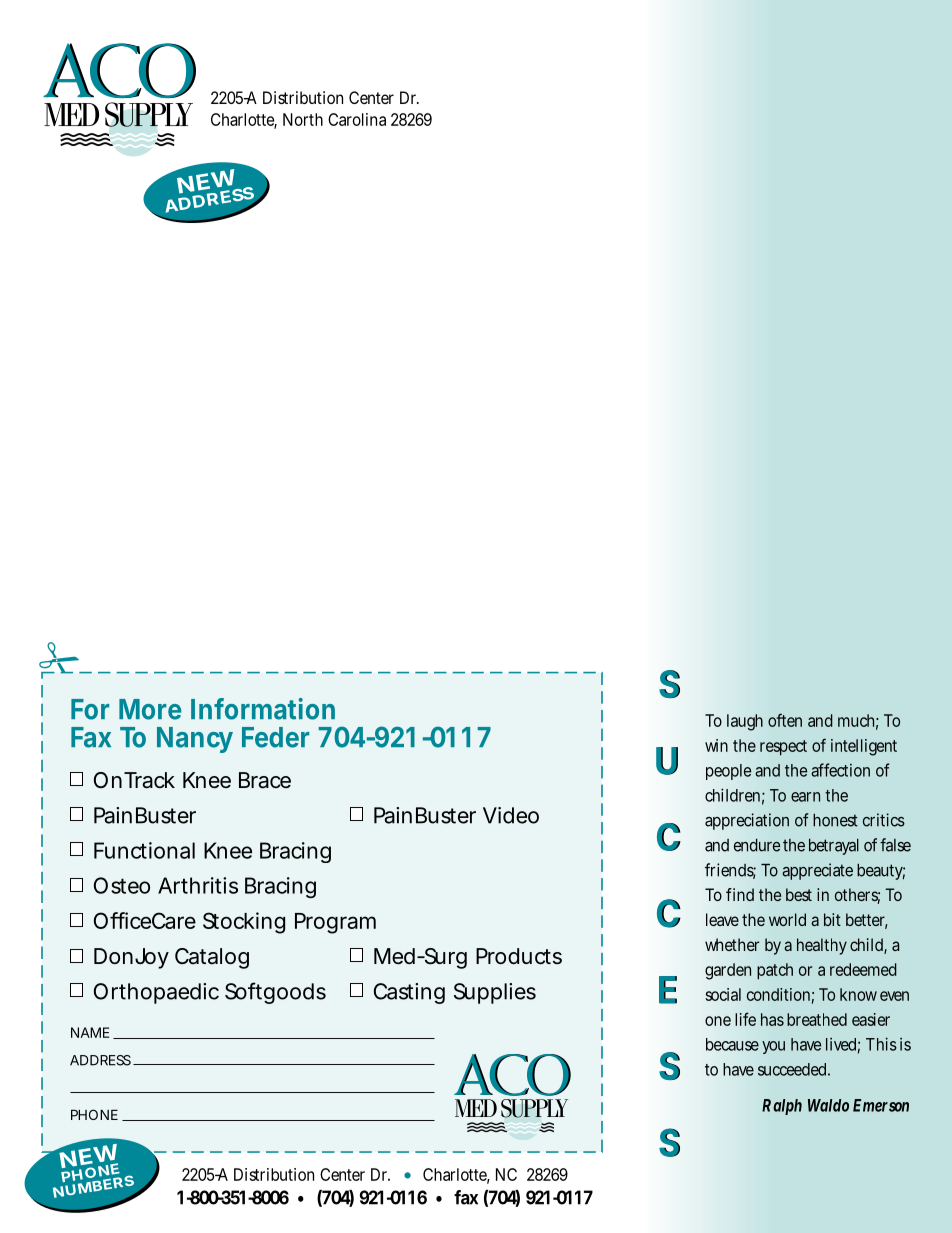 The width and height of the screenshot is (952, 1233). Describe the element at coordinates (303, 119) in the screenshot. I see `North` at that location.
